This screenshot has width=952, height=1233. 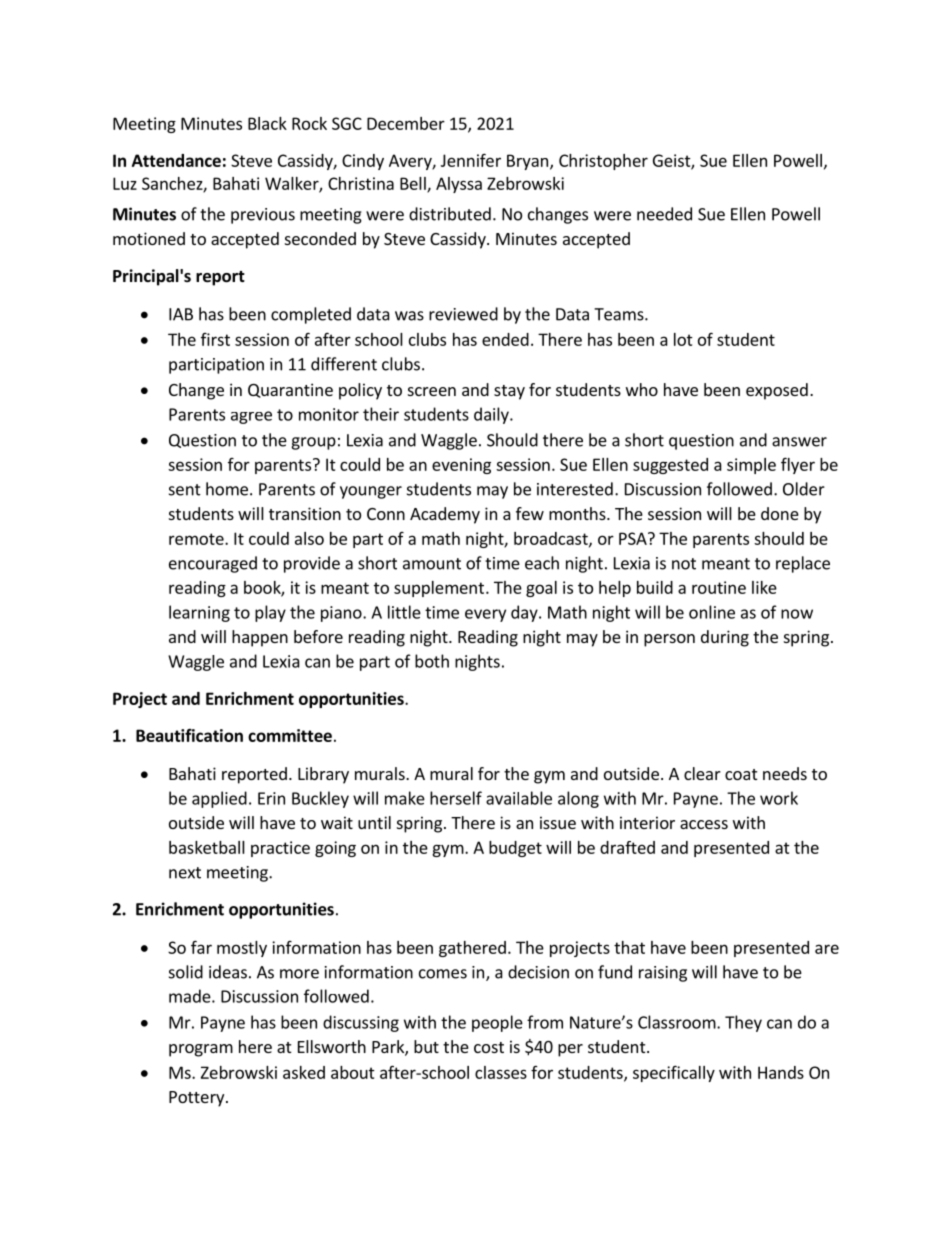 What do you see at coordinates (751, 466) in the screenshot?
I see `simple` at bounding box center [751, 466].
